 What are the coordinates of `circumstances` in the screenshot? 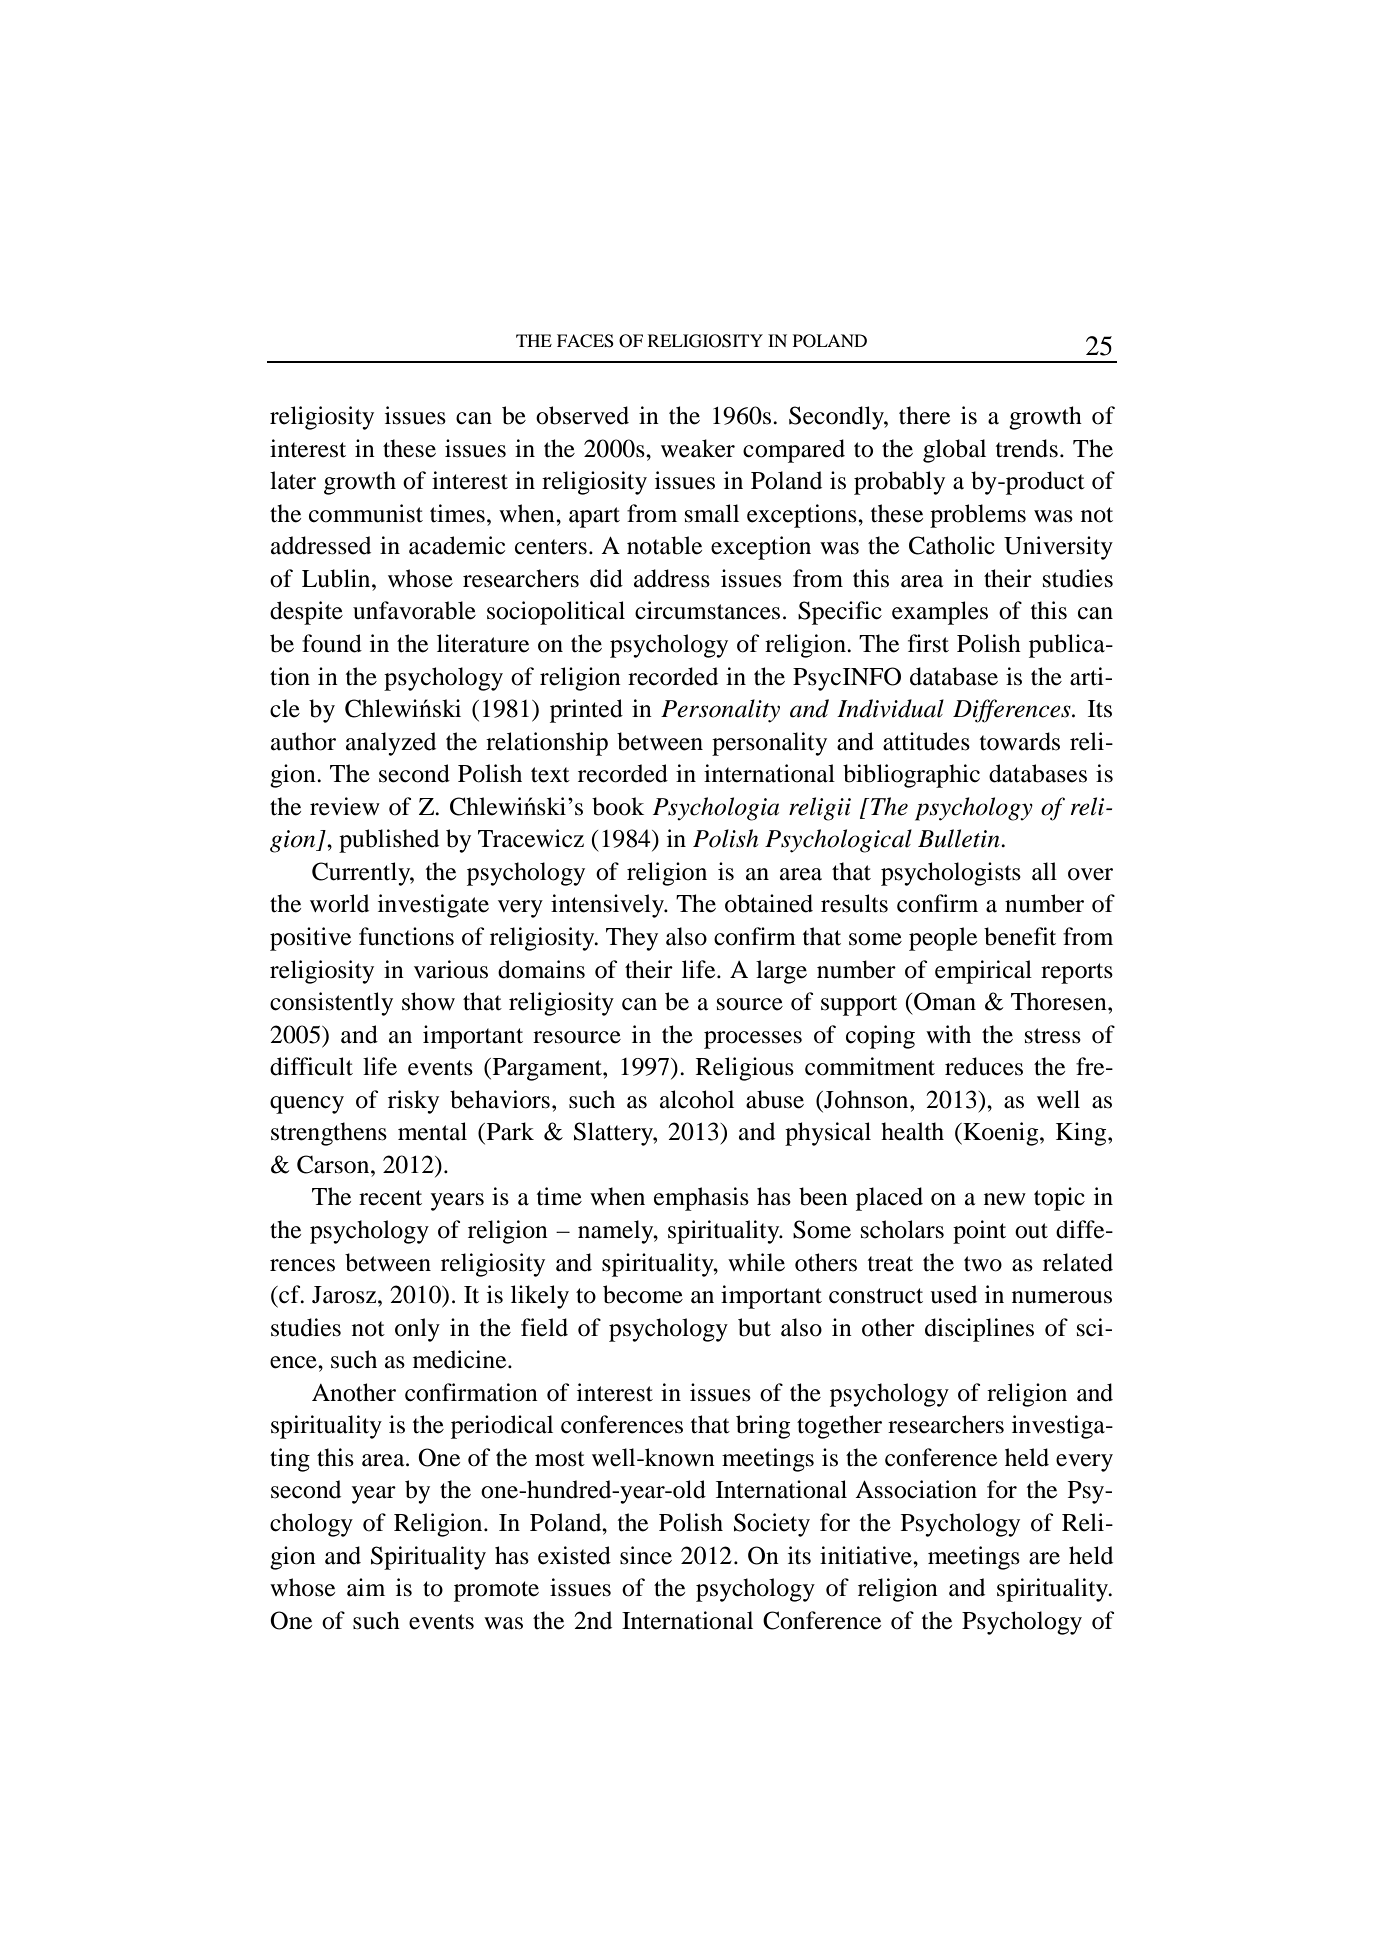 It's located at (707, 610).
